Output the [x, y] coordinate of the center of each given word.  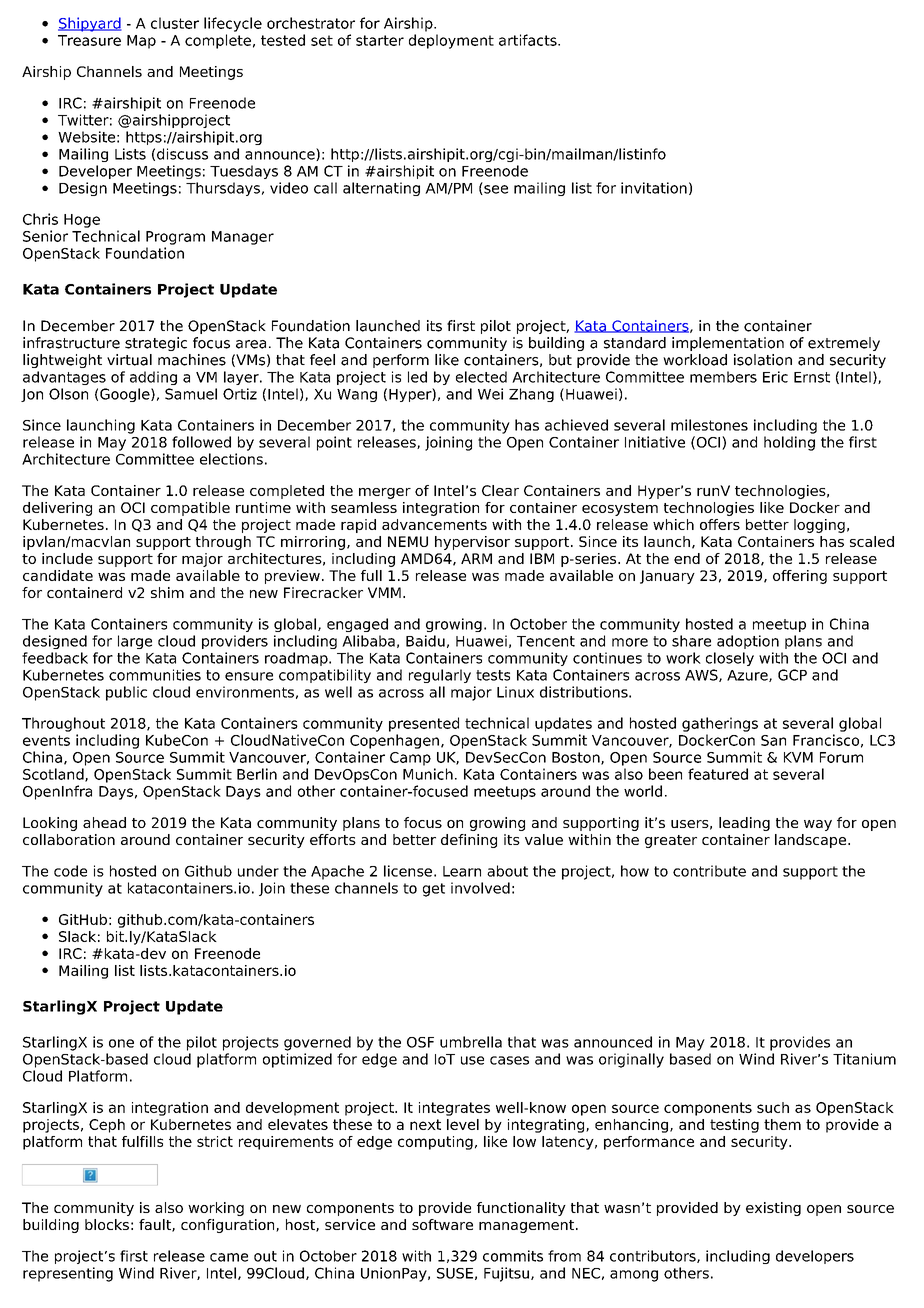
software [442, 1224]
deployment [451, 41]
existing [773, 1209]
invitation [654, 188]
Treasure [89, 40]
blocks [107, 1224]
